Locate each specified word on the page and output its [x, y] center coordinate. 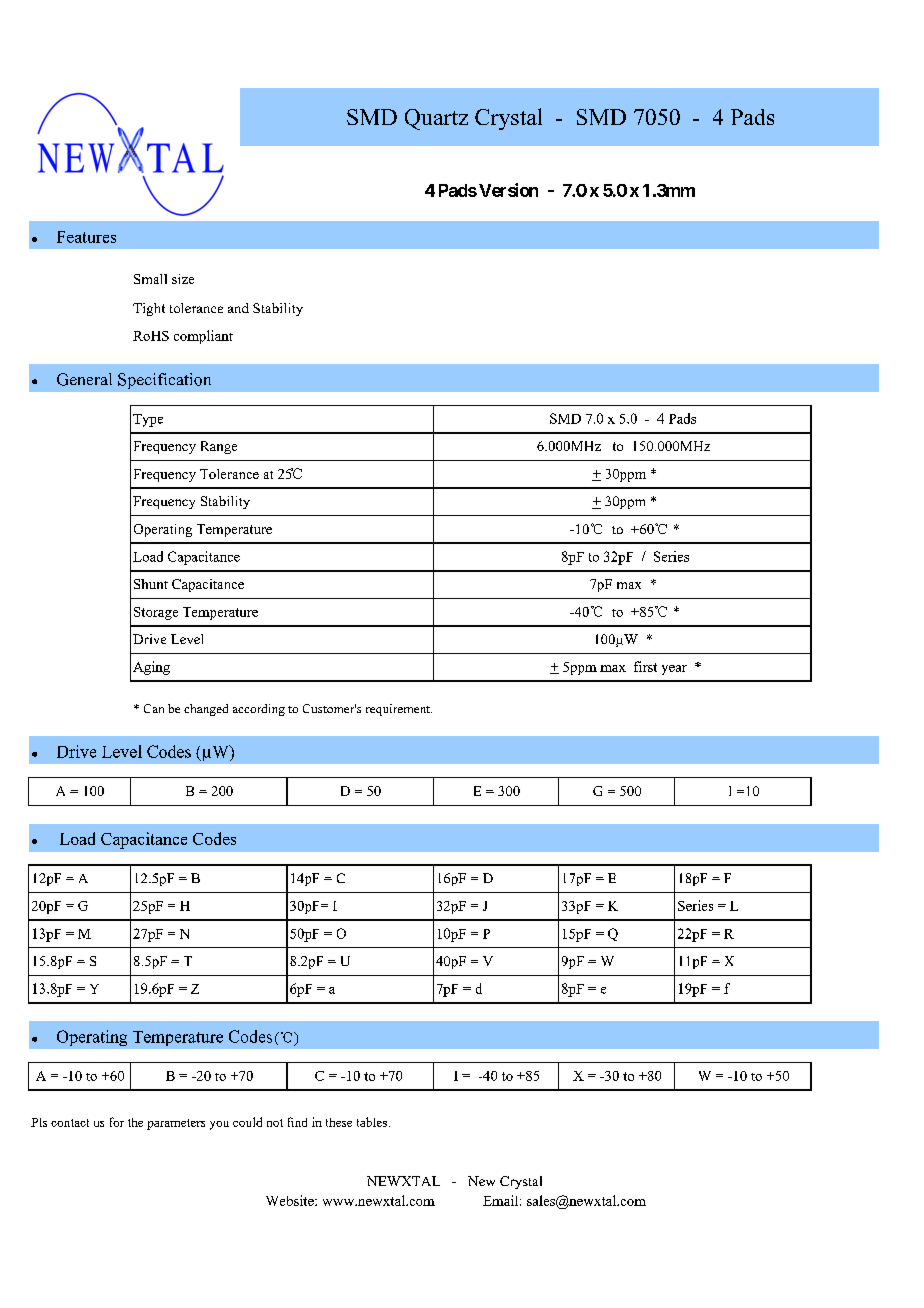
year [674, 670]
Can [154, 708]
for [117, 1122]
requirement [399, 710]
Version [507, 190]
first [645, 666]
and [238, 308]
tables [372, 1122]
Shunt [151, 584]
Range [219, 447]
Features [86, 237]
